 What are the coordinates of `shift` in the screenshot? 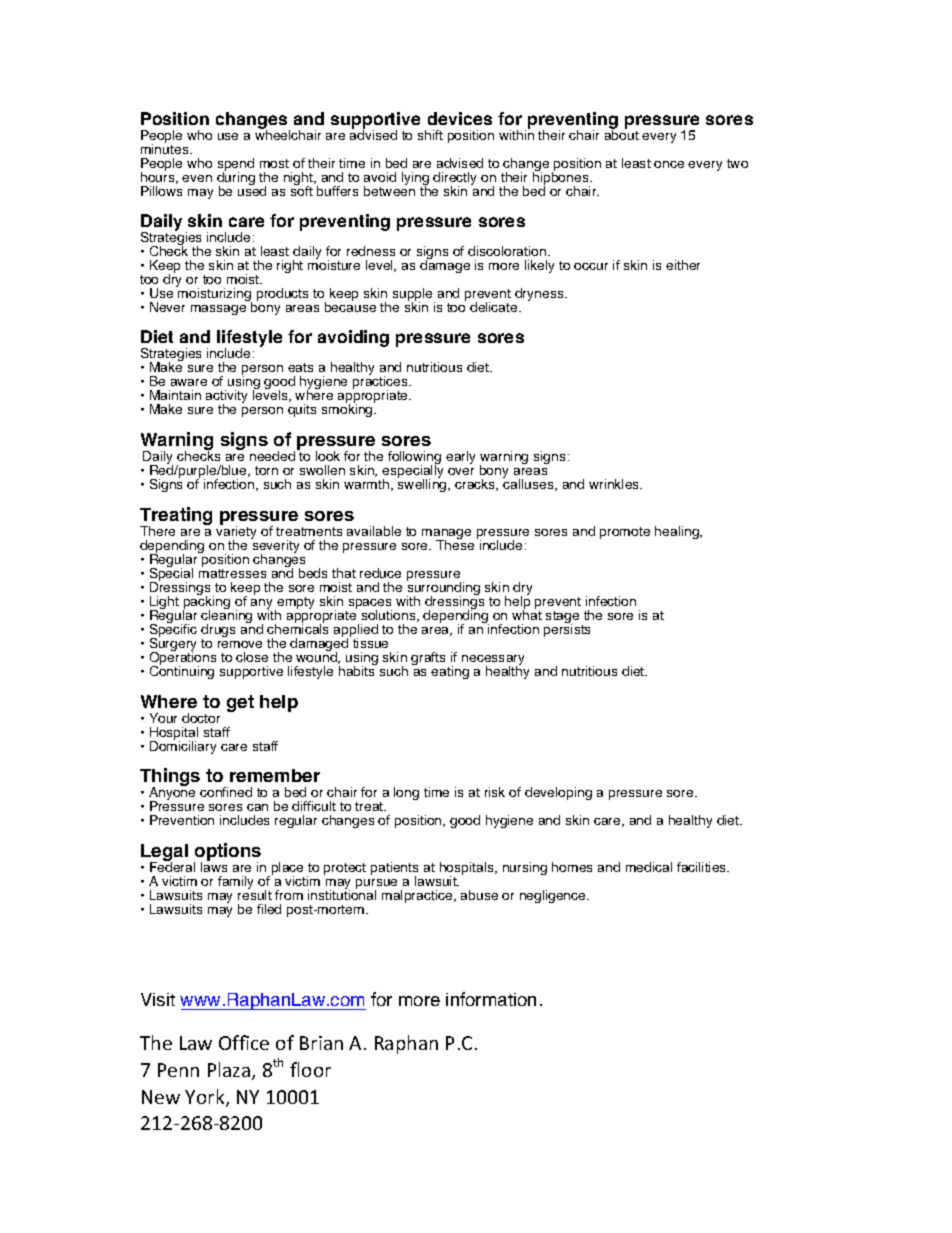 It's located at (430, 135).
